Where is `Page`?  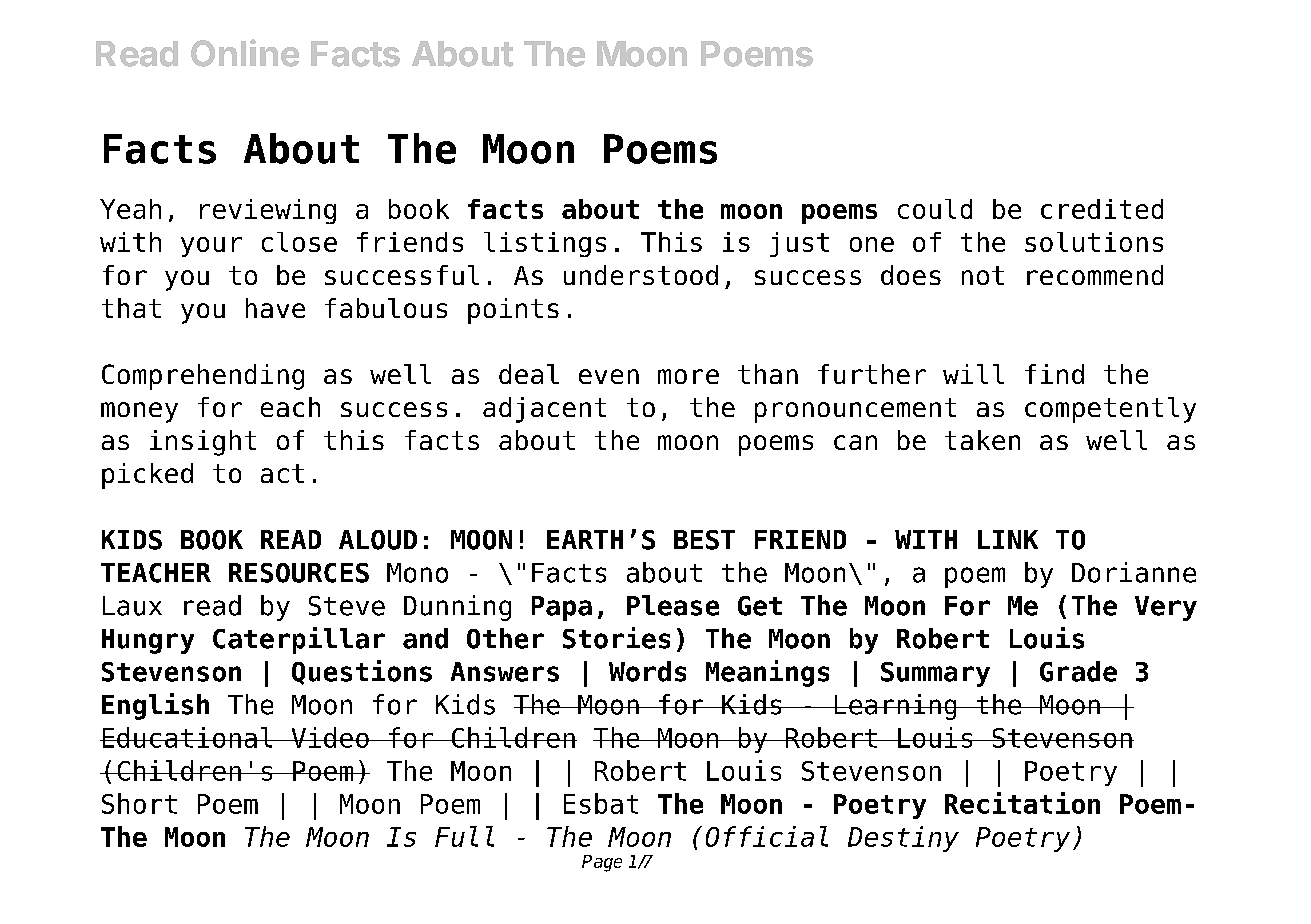
Page is located at coordinates (602, 863).
